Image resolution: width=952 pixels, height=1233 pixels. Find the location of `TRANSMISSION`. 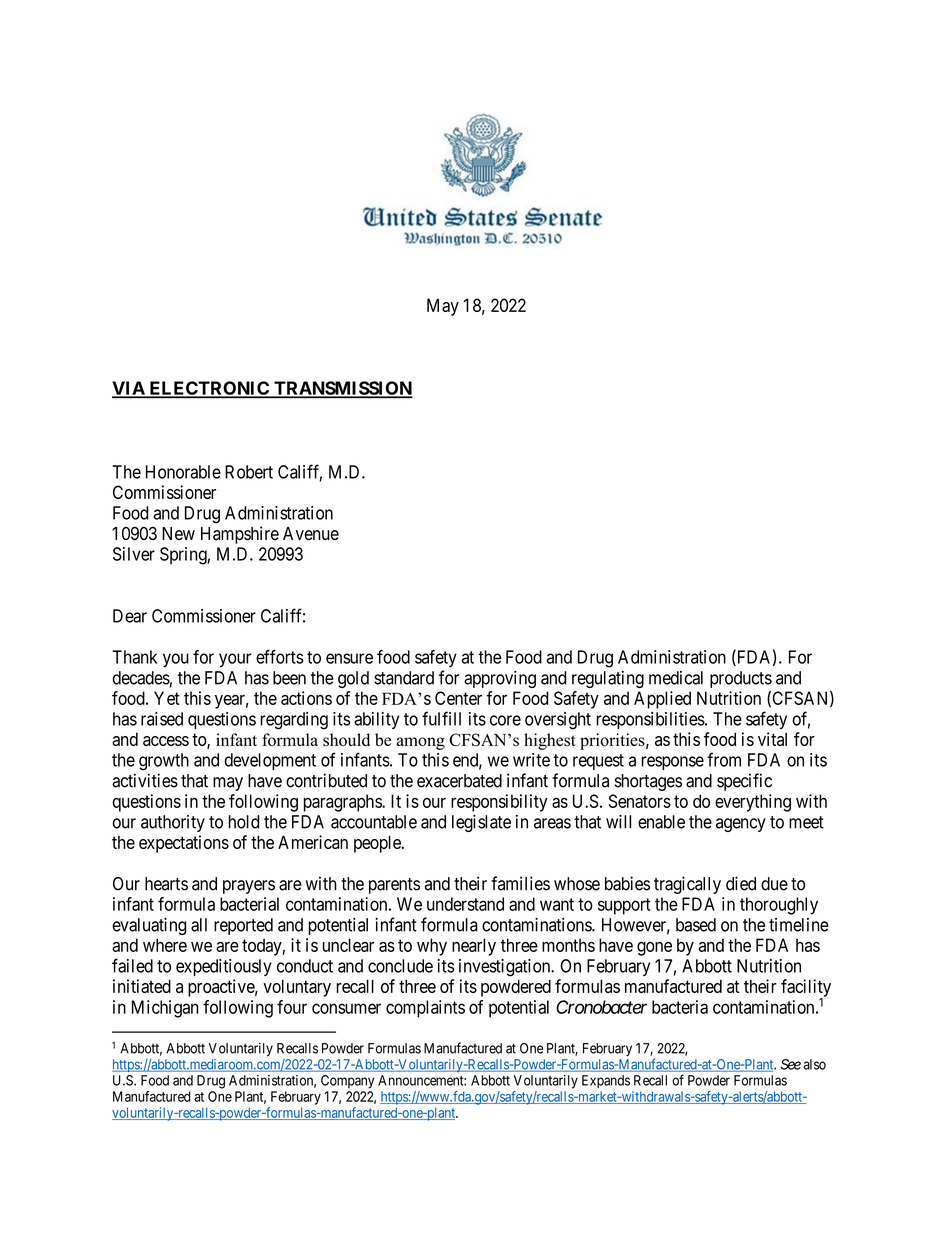

TRANSMISSION is located at coordinates (342, 389).
